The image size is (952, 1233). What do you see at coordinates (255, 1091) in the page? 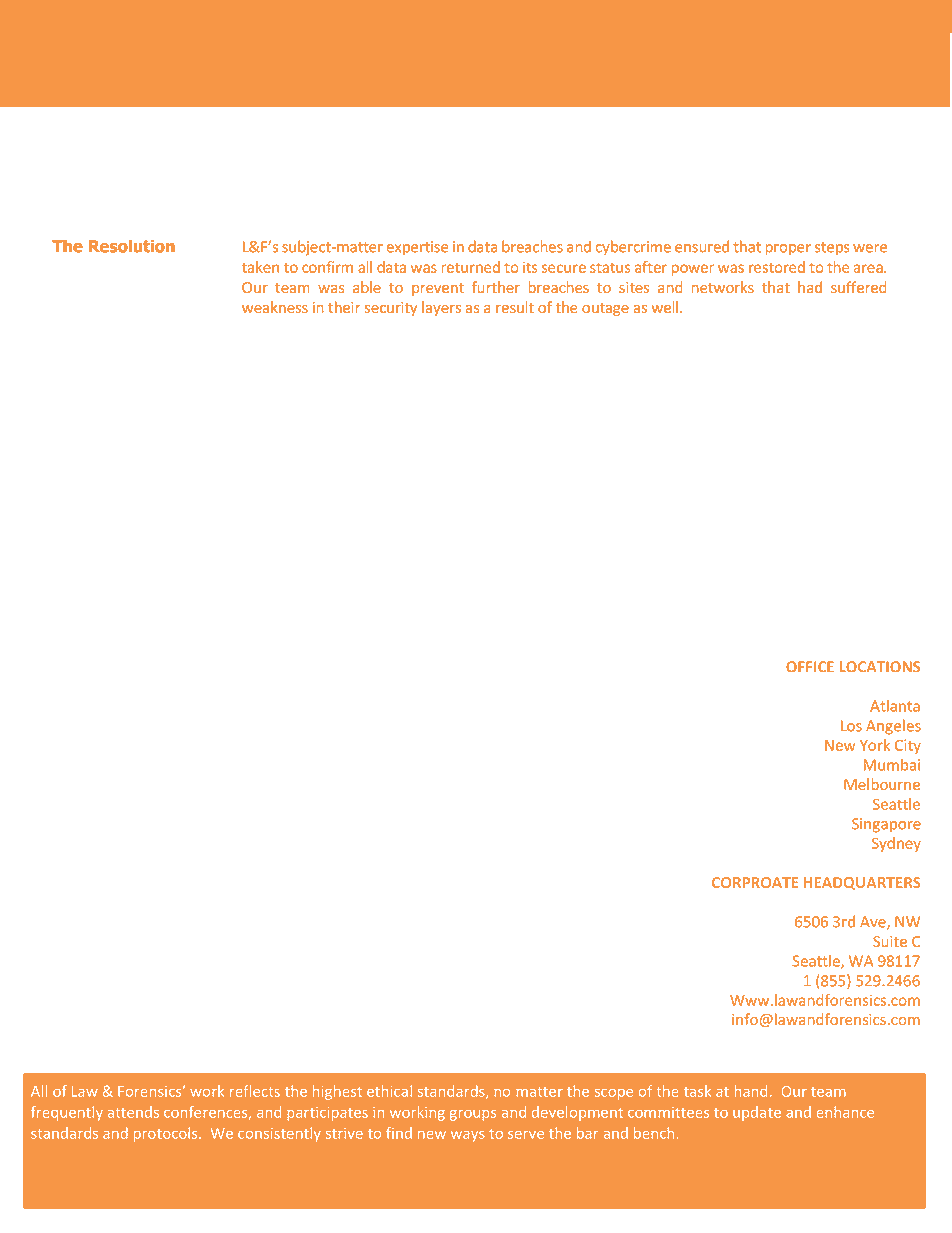
I see `reflects` at bounding box center [255, 1091].
